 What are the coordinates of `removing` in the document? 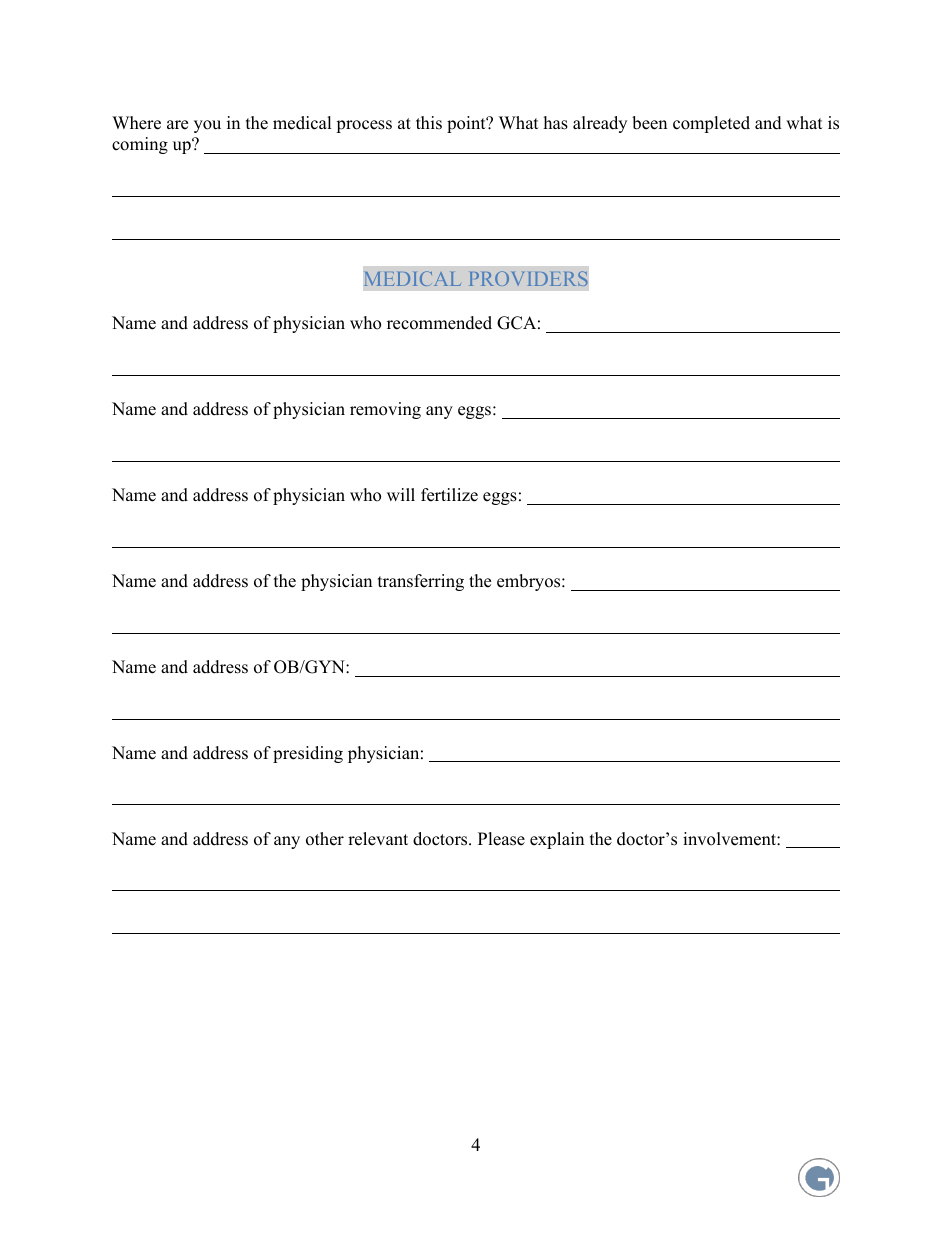 It's located at (385, 410).
